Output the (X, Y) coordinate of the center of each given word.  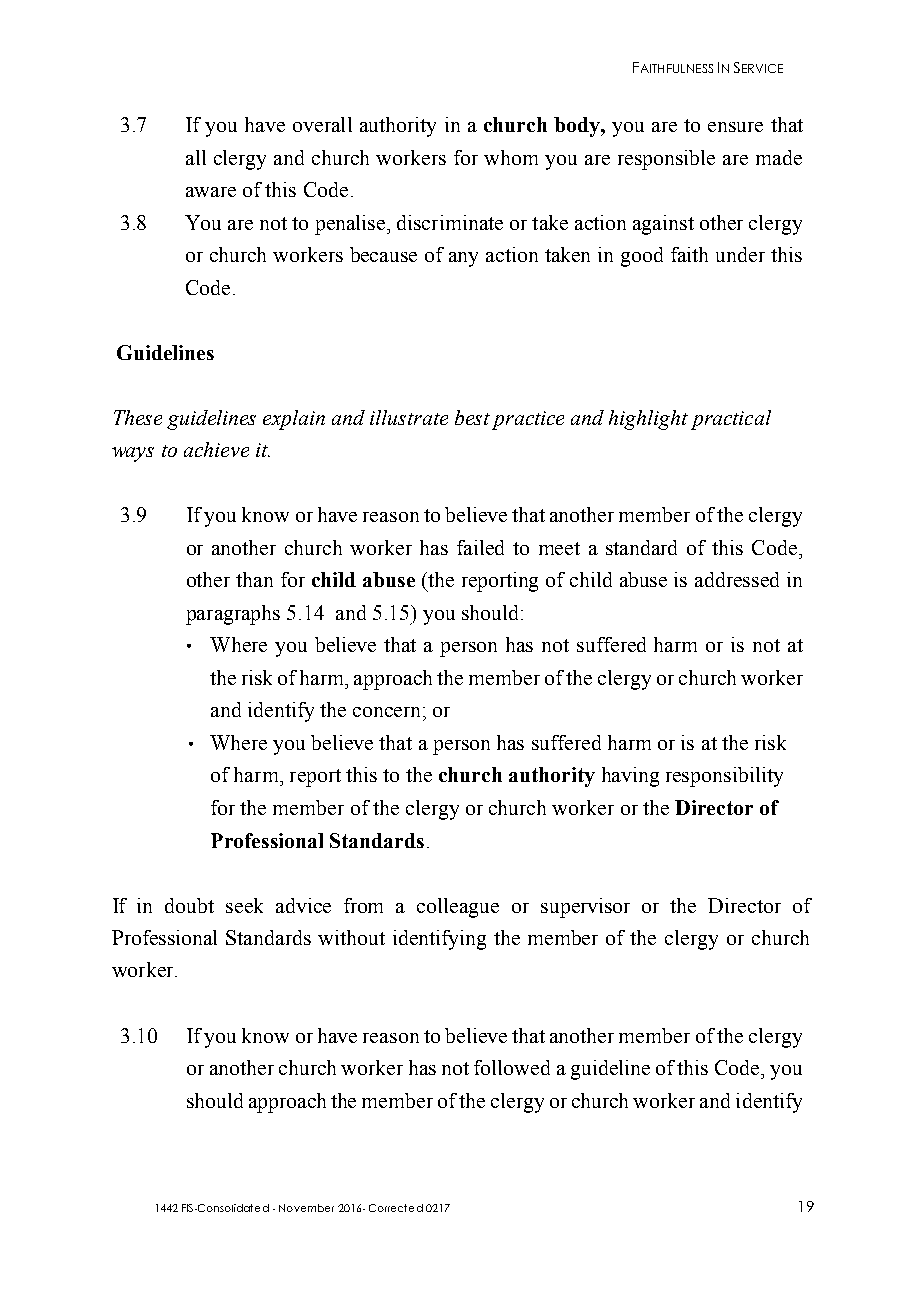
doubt (189, 905)
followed (512, 1067)
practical (731, 420)
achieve (216, 449)
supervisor (585, 908)
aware (211, 192)
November (306, 1208)
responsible (666, 160)
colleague (458, 908)
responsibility (724, 777)
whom (511, 157)
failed (480, 547)
